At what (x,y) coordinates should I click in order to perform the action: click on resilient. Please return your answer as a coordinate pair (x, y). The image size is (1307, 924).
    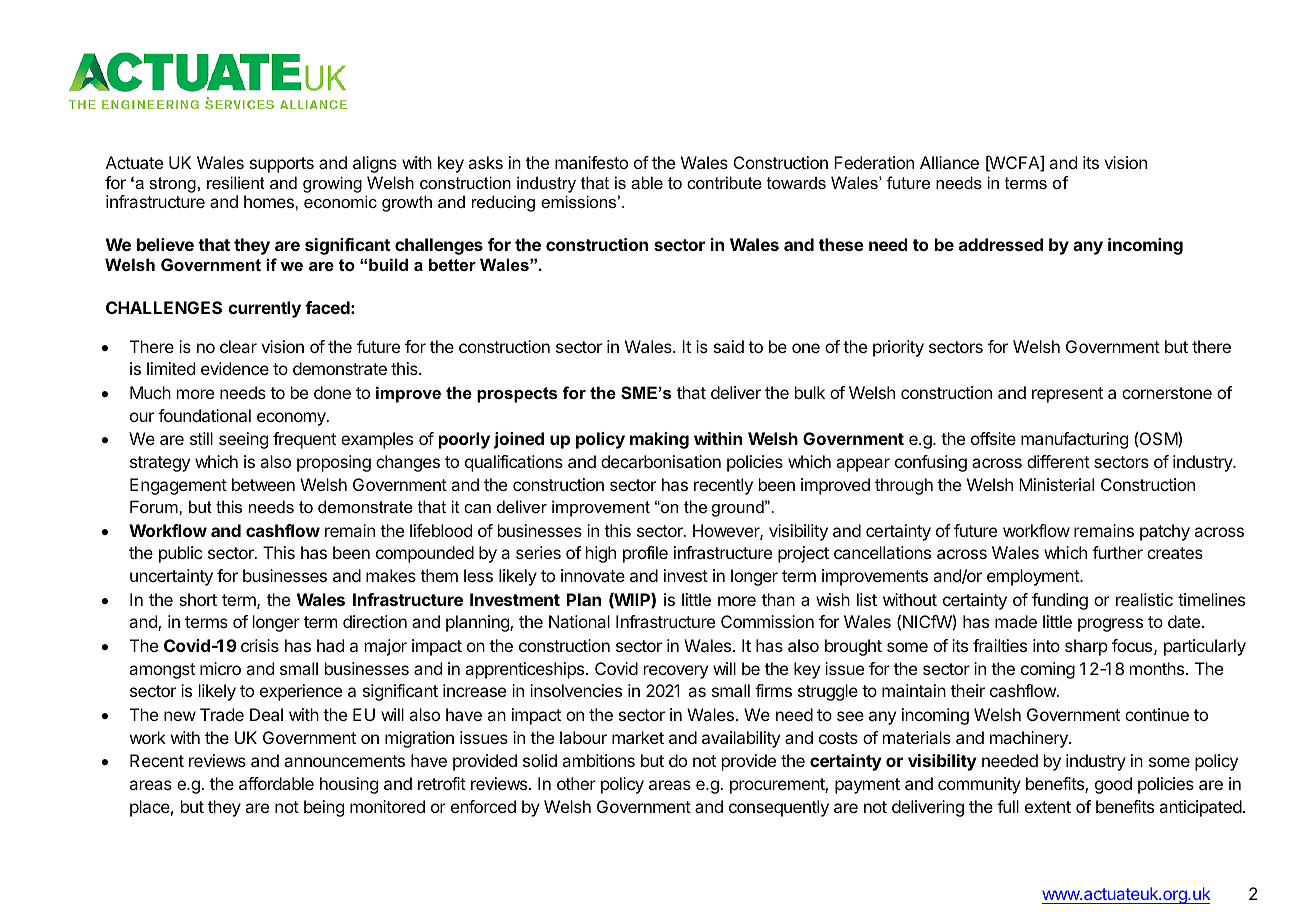
    Looking at the image, I should click on (236, 182).
